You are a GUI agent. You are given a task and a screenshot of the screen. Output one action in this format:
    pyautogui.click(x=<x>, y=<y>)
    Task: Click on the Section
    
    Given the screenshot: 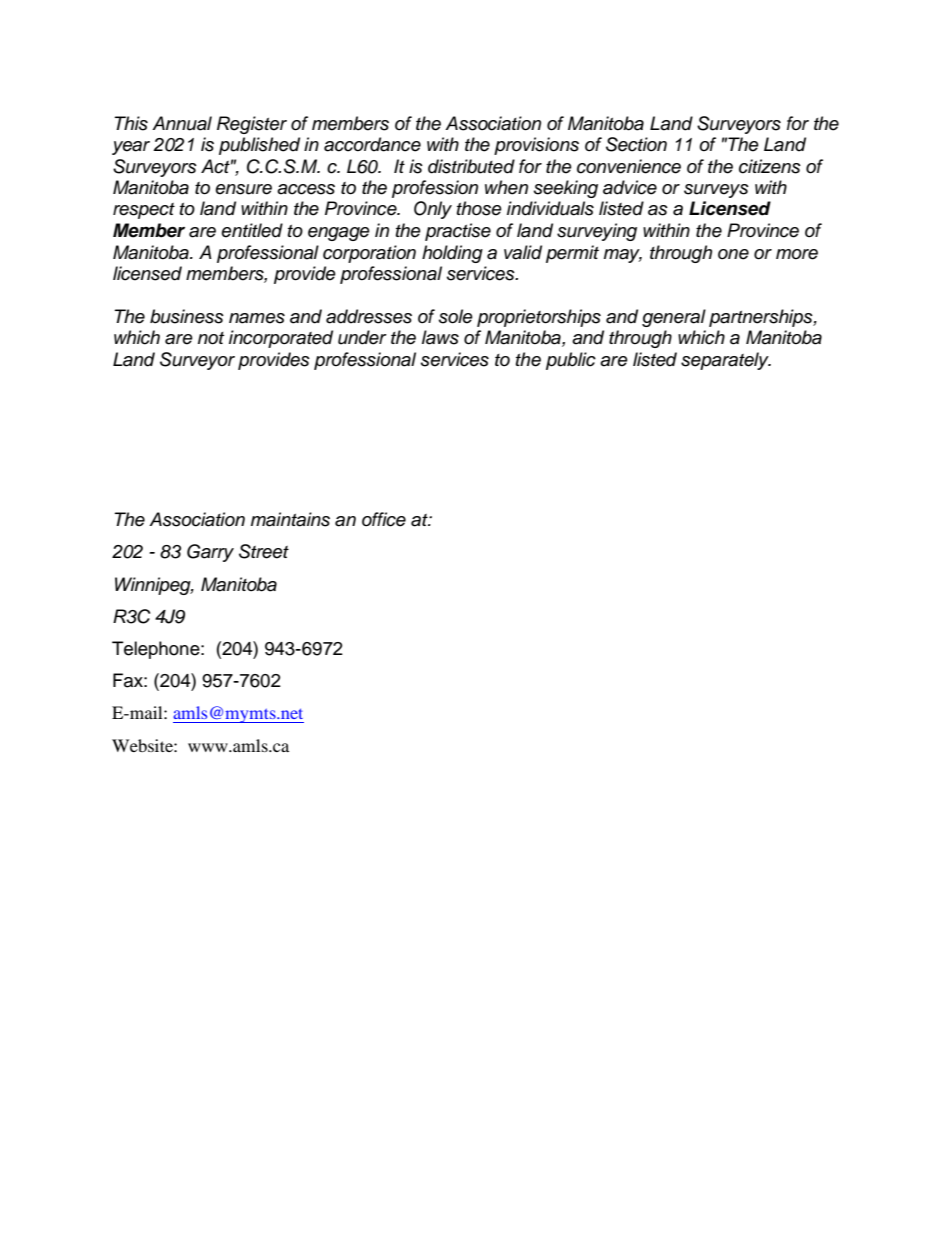 What is the action you would take?
    pyautogui.click(x=636, y=144)
